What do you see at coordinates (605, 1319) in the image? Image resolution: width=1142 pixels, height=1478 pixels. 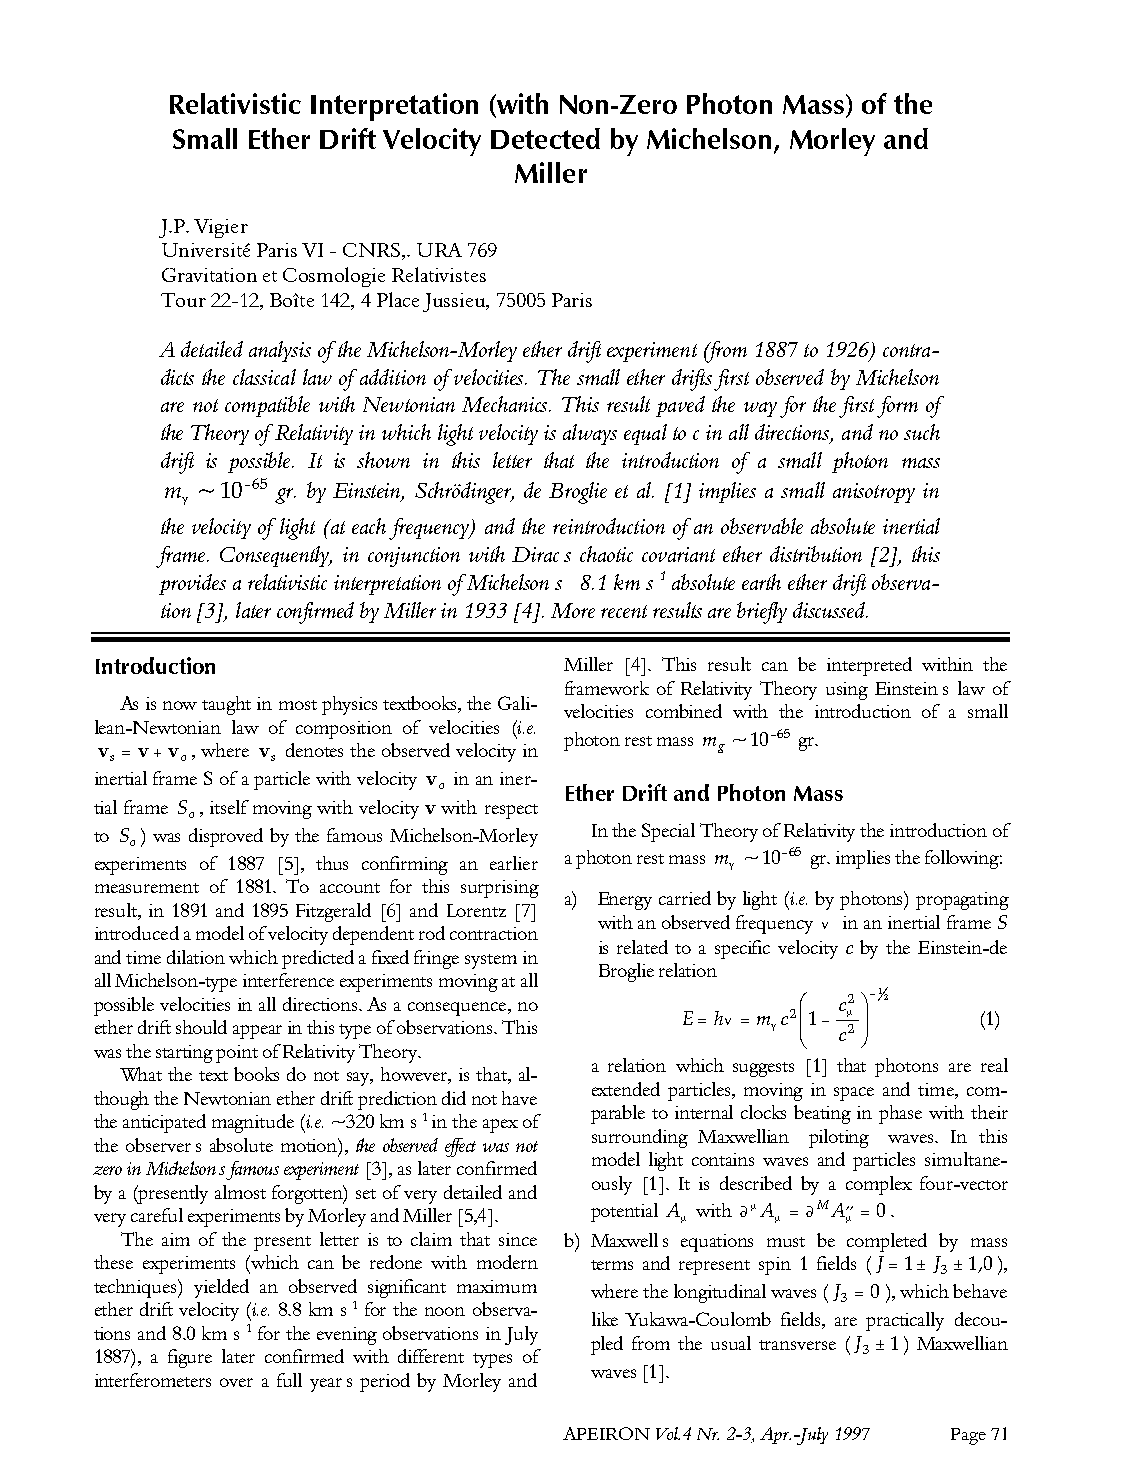 I see `like` at bounding box center [605, 1319].
